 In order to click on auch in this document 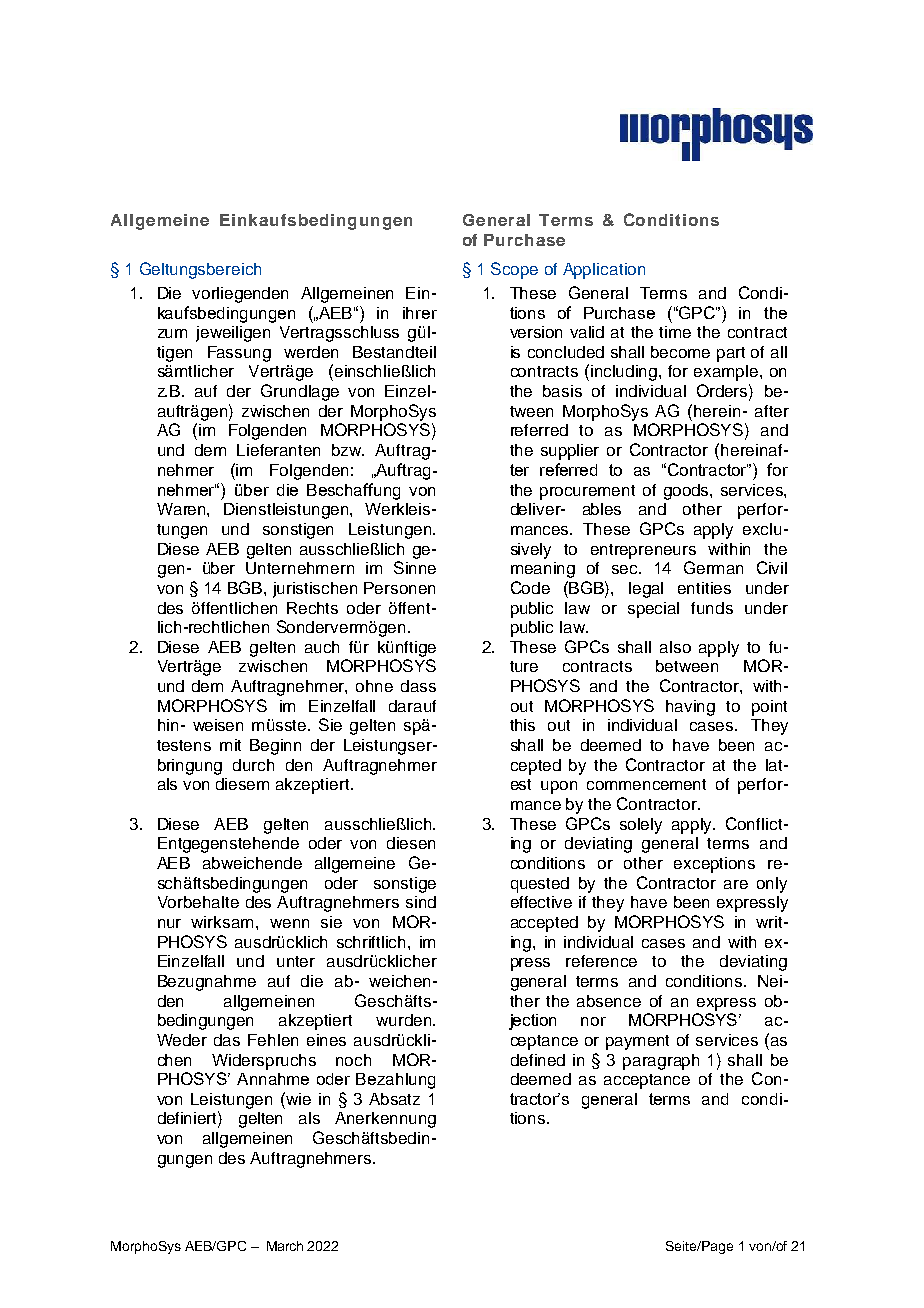, I will do `click(322, 647)`.
